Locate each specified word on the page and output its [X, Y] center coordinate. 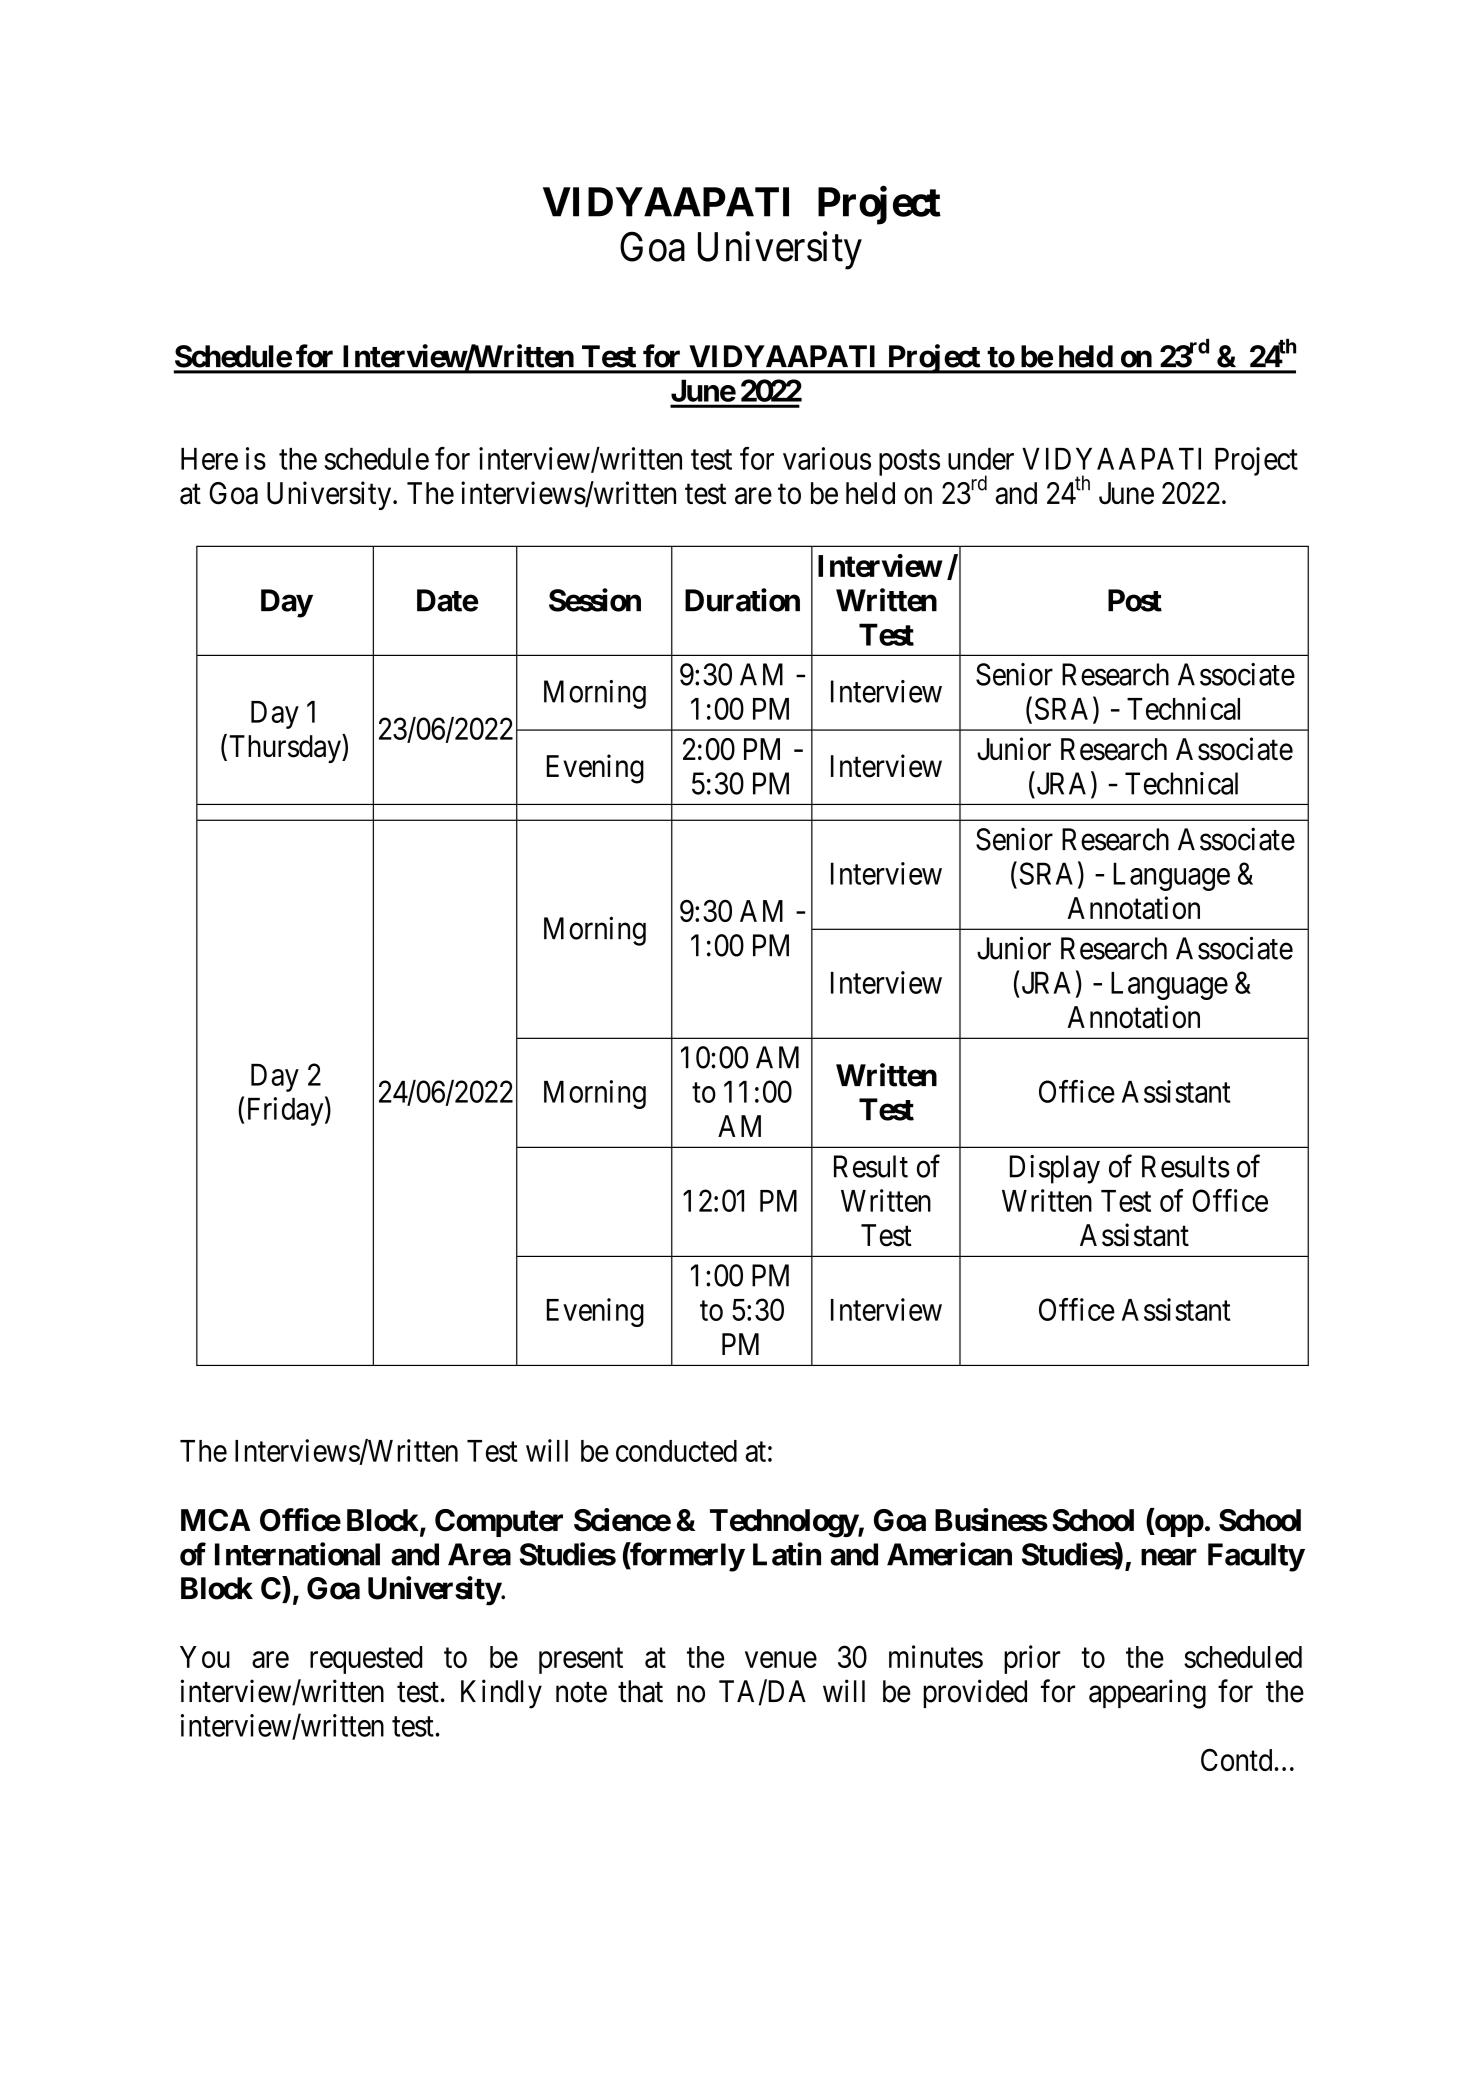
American [949, 1554]
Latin [787, 1554]
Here [209, 459]
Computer [499, 1523]
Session [595, 600]
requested [366, 1660]
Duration [742, 600]
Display [1055, 1169]
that [640, 1691]
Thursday [286, 748]
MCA [216, 1520]
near [1169, 1557]
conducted [676, 1451]
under [981, 459]
